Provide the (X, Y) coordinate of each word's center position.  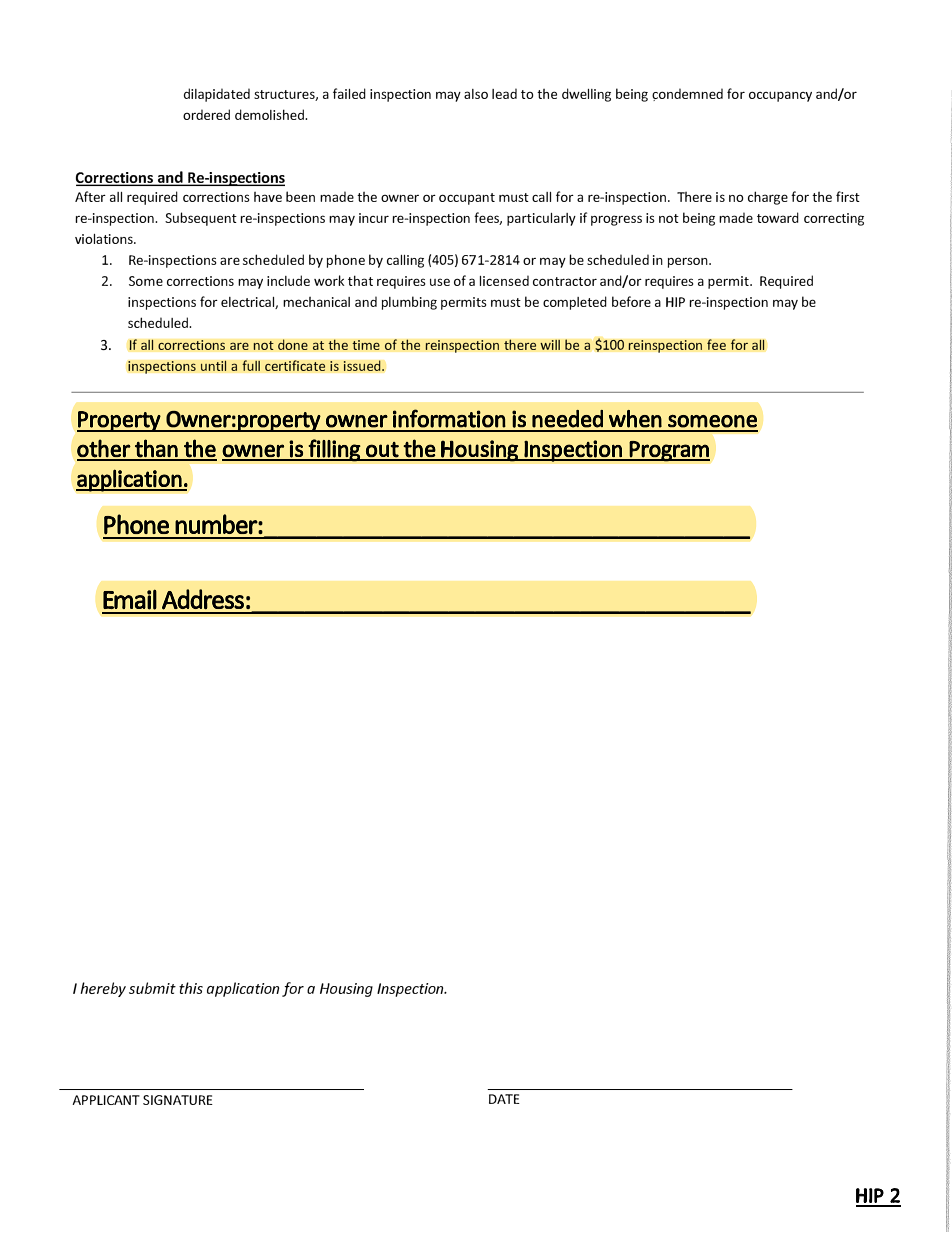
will (550, 344)
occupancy (780, 96)
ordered (206, 114)
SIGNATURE (178, 1100)
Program (669, 451)
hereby (103, 989)
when (635, 419)
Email (130, 599)
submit (152, 988)
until (213, 365)
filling (334, 450)
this (191, 988)
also (476, 94)
